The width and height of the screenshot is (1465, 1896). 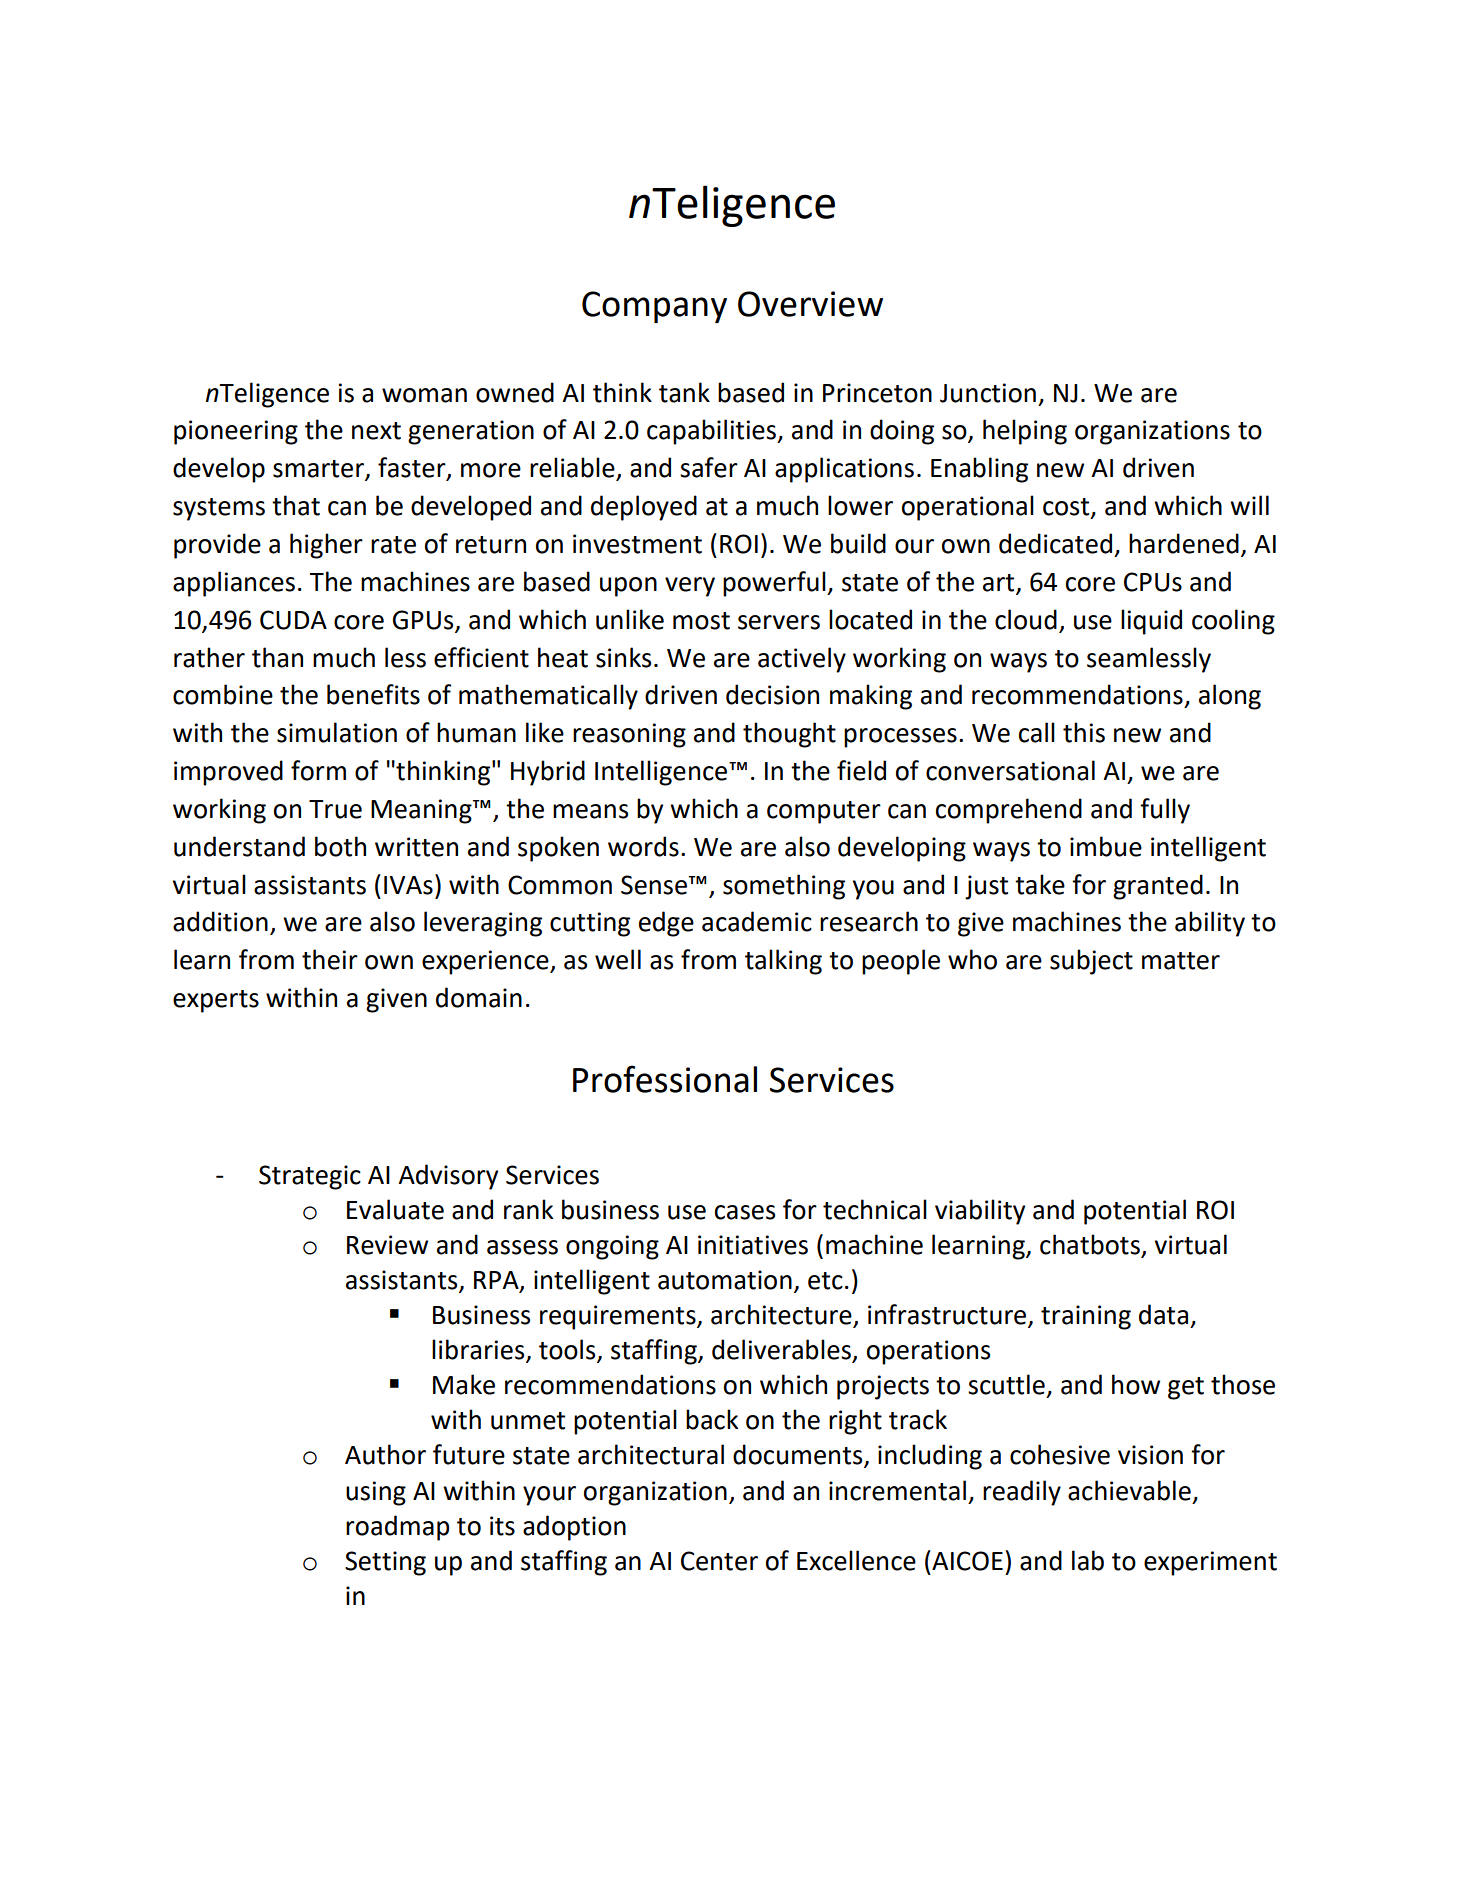 I want to click on Junction, so click(x=988, y=393).
